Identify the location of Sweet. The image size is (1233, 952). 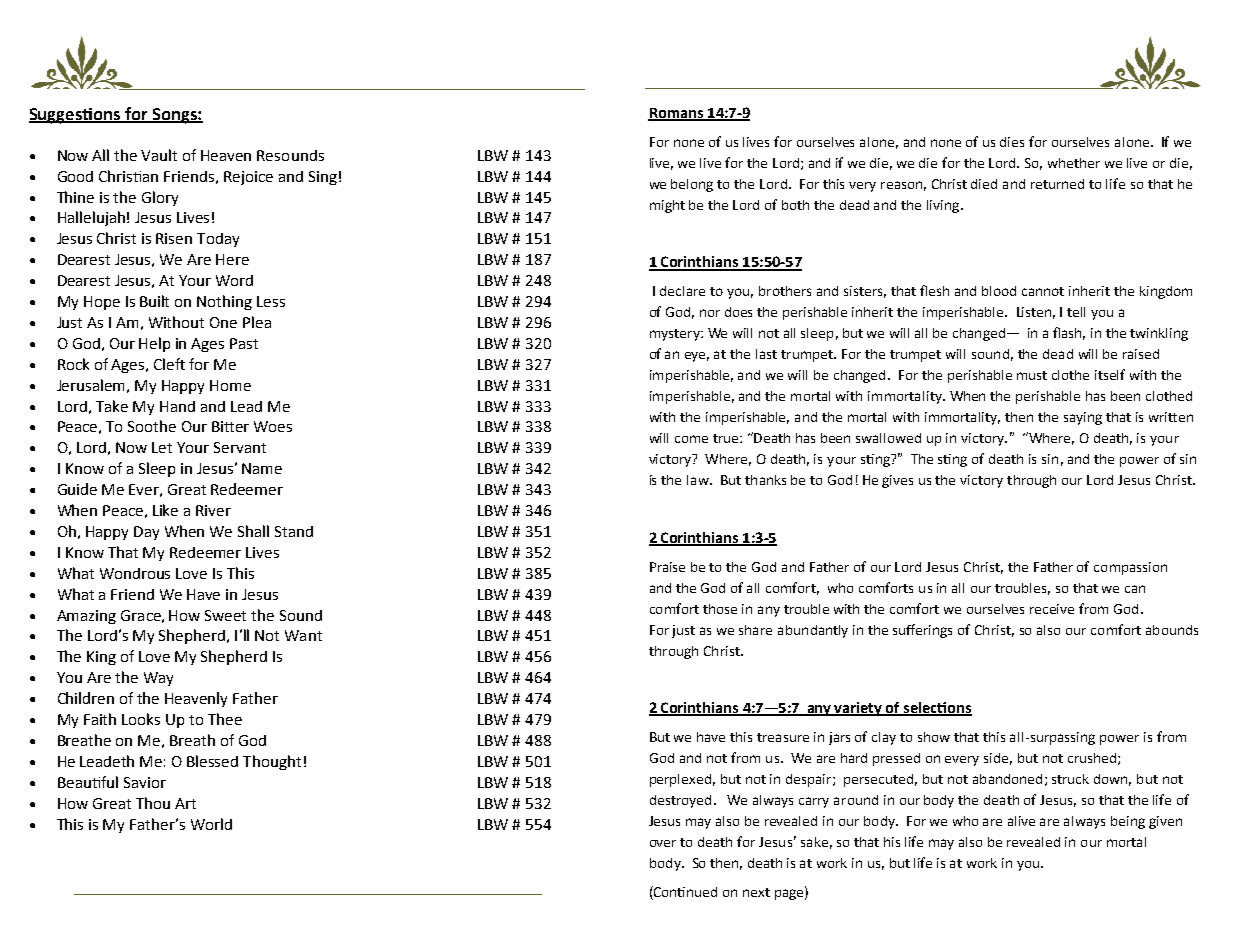
(225, 615).
